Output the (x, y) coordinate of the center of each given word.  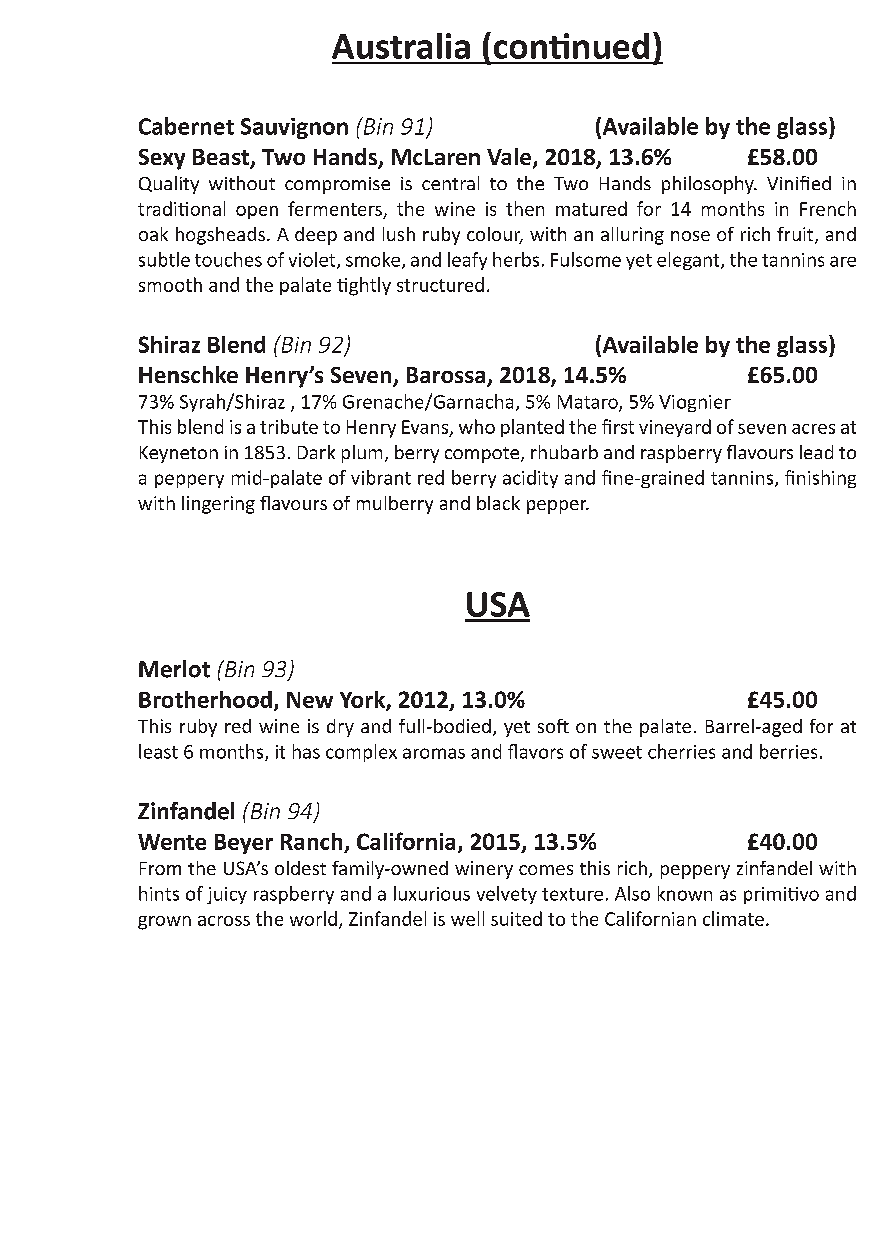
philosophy (709, 185)
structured (440, 284)
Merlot (174, 669)
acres (813, 429)
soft (553, 726)
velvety (507, 895)
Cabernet (186, 126)
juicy (227, 895)
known (685, 893)
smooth (170, 284)
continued (571, 46)
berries (788, 751)
